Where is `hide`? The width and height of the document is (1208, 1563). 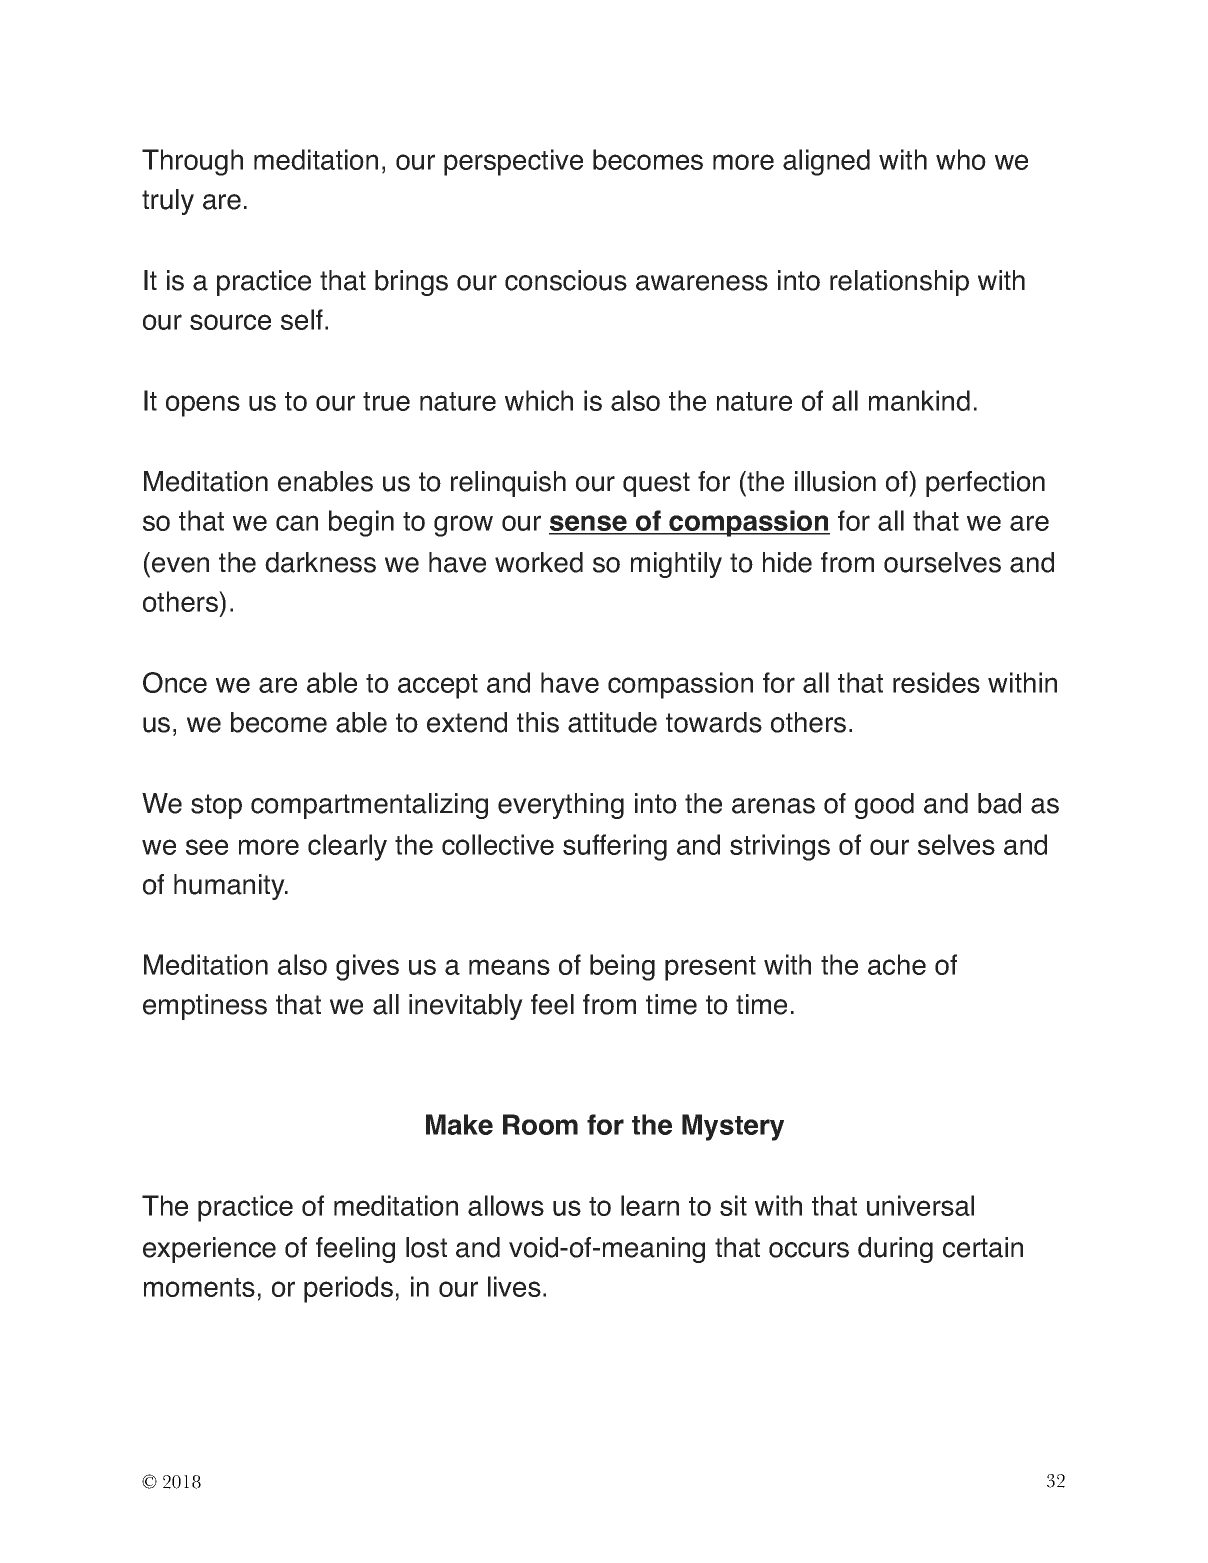 hide is located at coordinates (787, 562).
